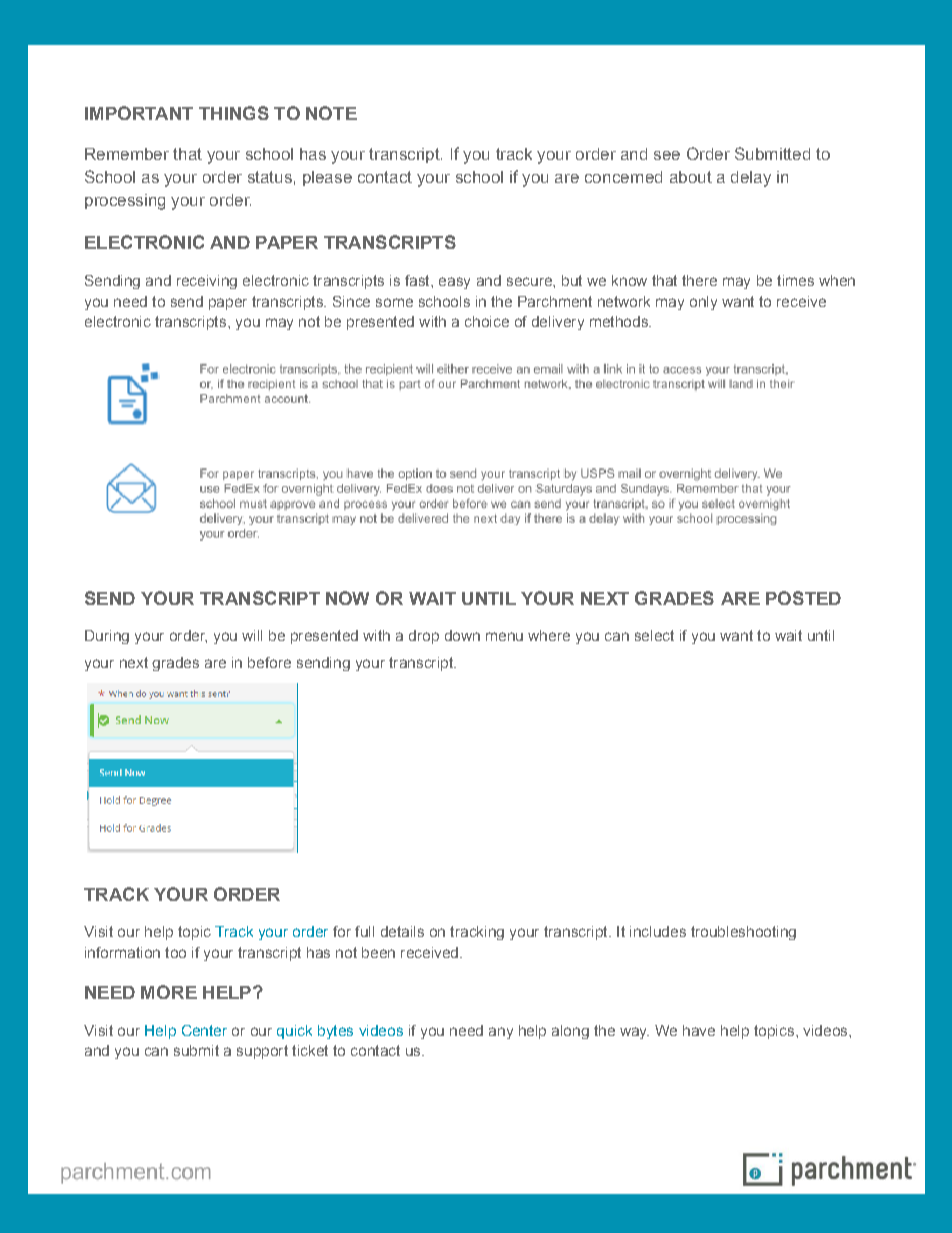  I want to click on down, so click(462, 635).
